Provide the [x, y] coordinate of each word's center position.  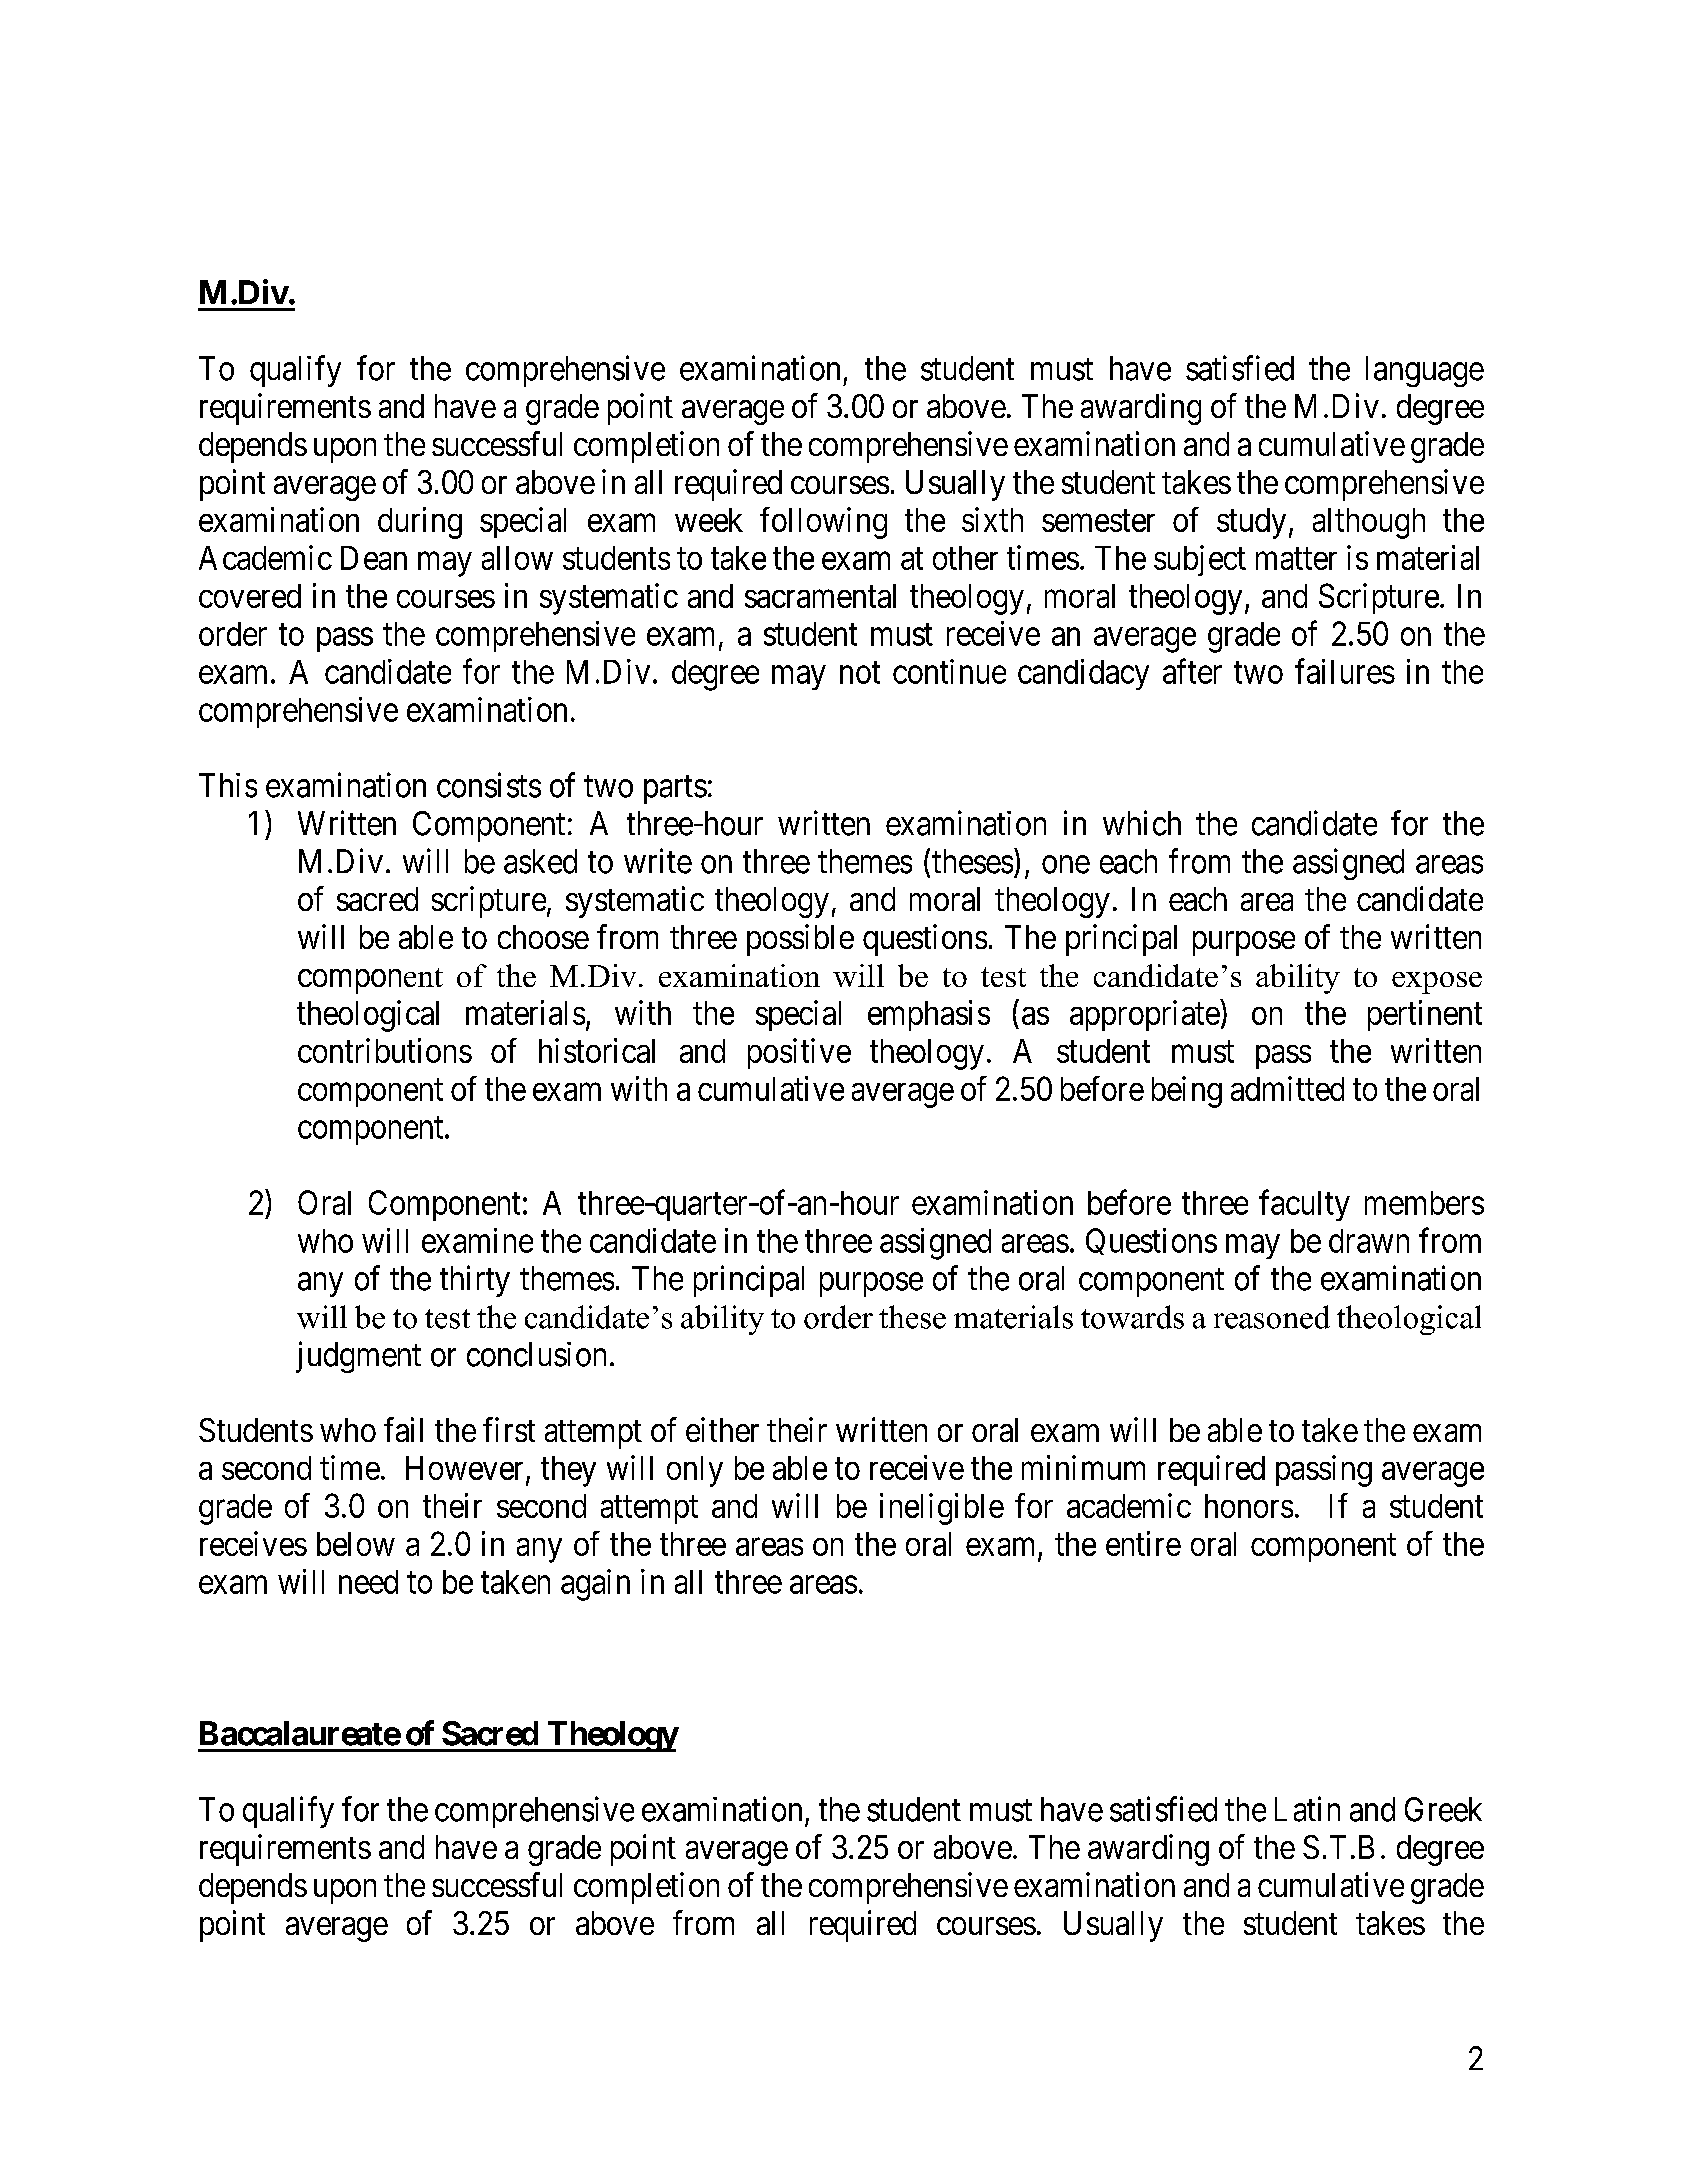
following [823, 523]
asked [540, 861]
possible [800, 940]
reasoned [1272, 1317]
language [1425, 371]
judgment [358, 1357]
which [1142, 823]
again [595, 1585]
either [722, 1429]
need [368, 1582]
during [420, 523]
